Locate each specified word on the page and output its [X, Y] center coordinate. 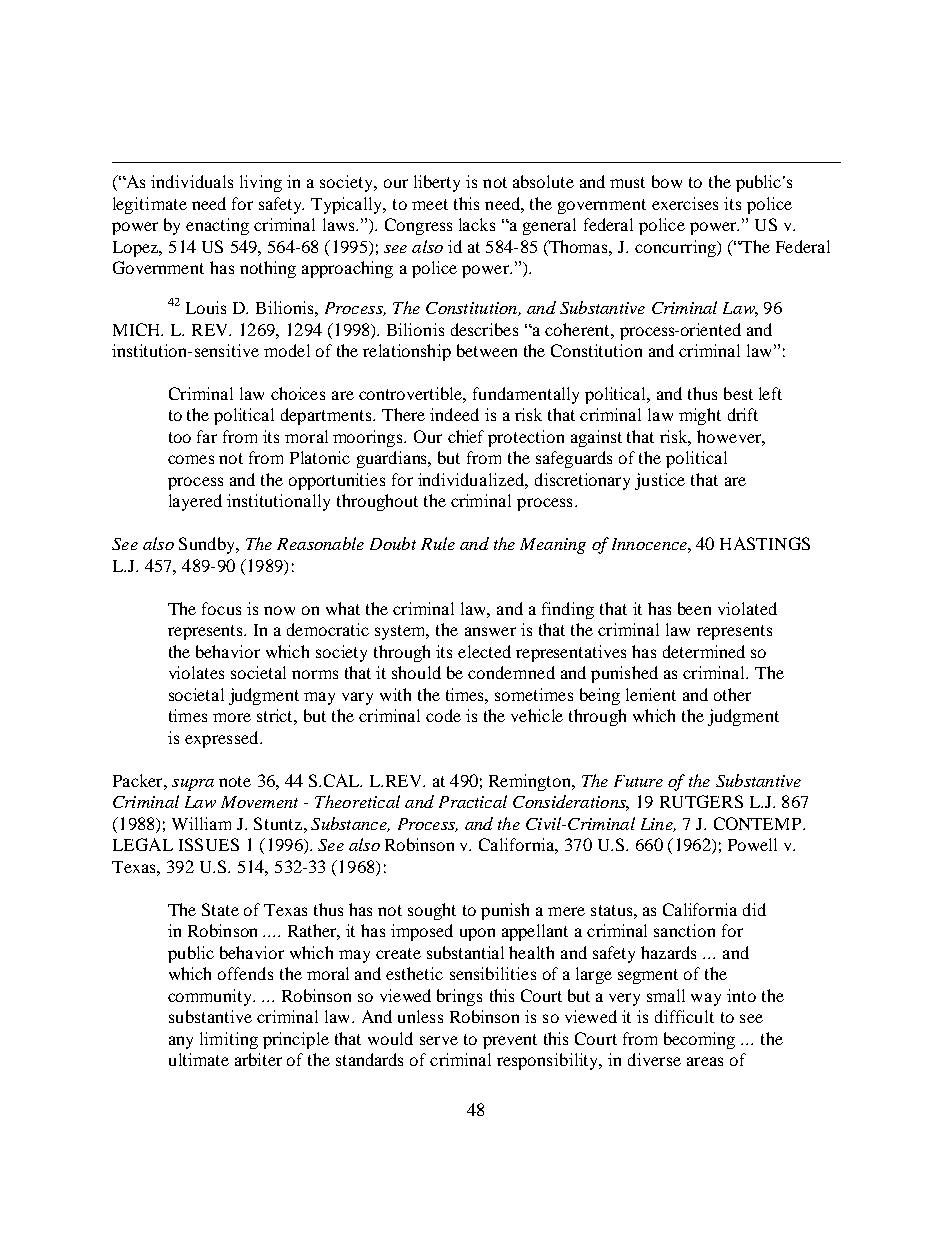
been [694, 608]
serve [439, 1040]
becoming [699, 1040]
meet [430, 204]
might [700, 416]
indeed [454, 414]
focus [221, 608]
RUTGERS [701, 801]
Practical [473, 801]
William [201, 823]
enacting [217, 226]
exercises [685, 203]
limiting [229, 1040]
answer [490, 631]
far [207, 436]
